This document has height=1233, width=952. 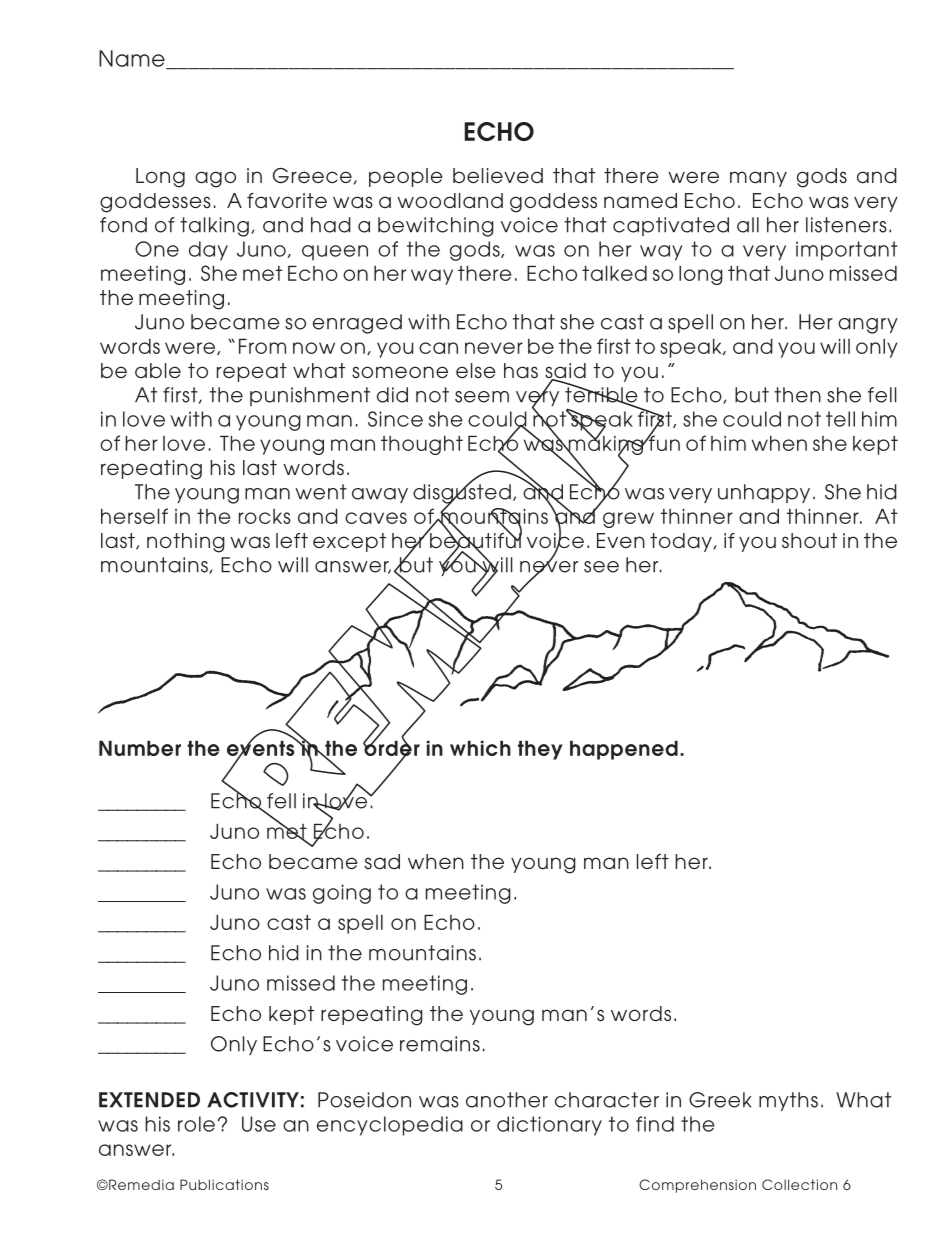 What do you see at coordinates (342, 894) in the document?
I see `going` at bounding box center [342, 894].
